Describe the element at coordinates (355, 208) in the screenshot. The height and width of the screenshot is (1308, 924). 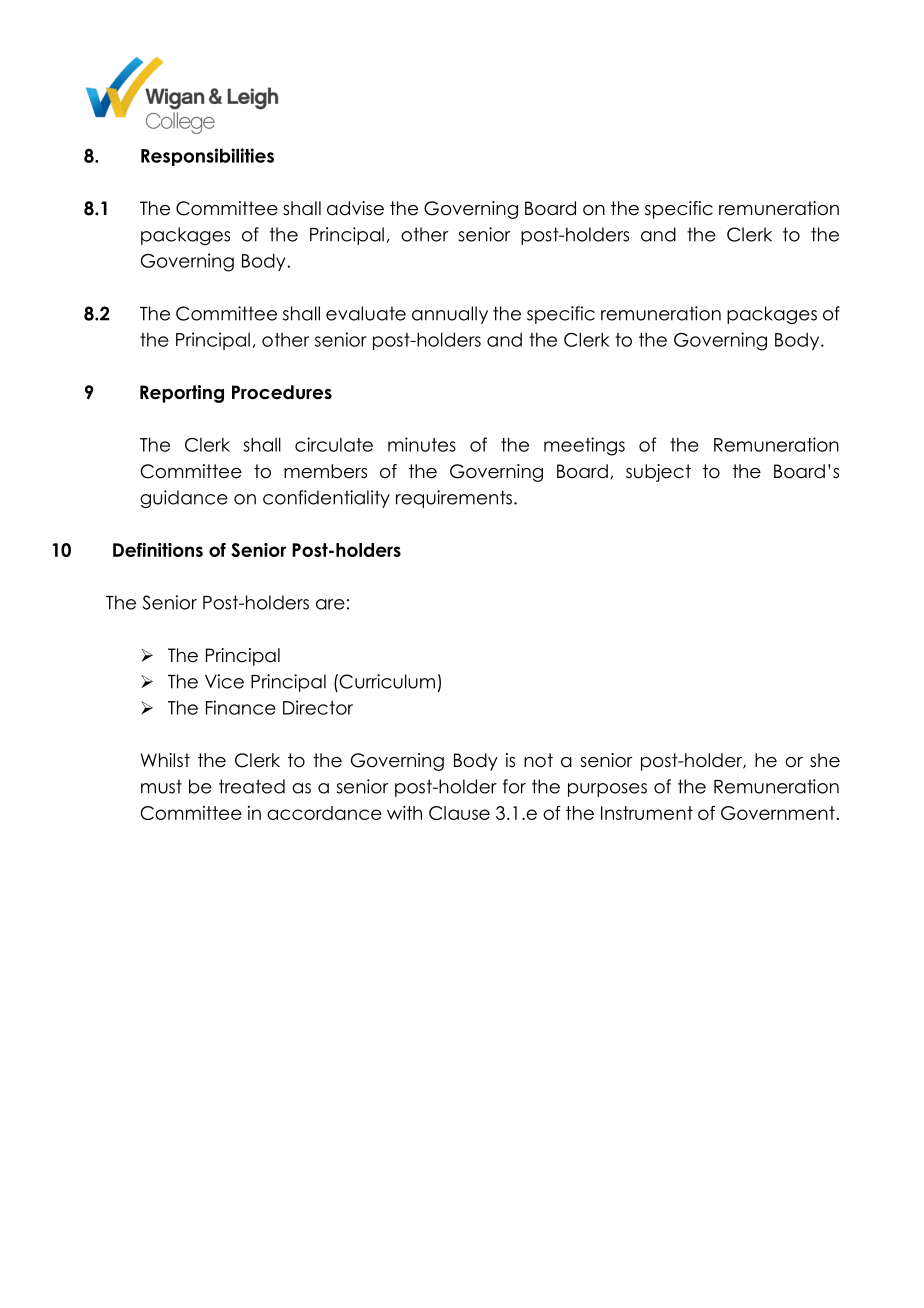
I see `advise` at that location.
